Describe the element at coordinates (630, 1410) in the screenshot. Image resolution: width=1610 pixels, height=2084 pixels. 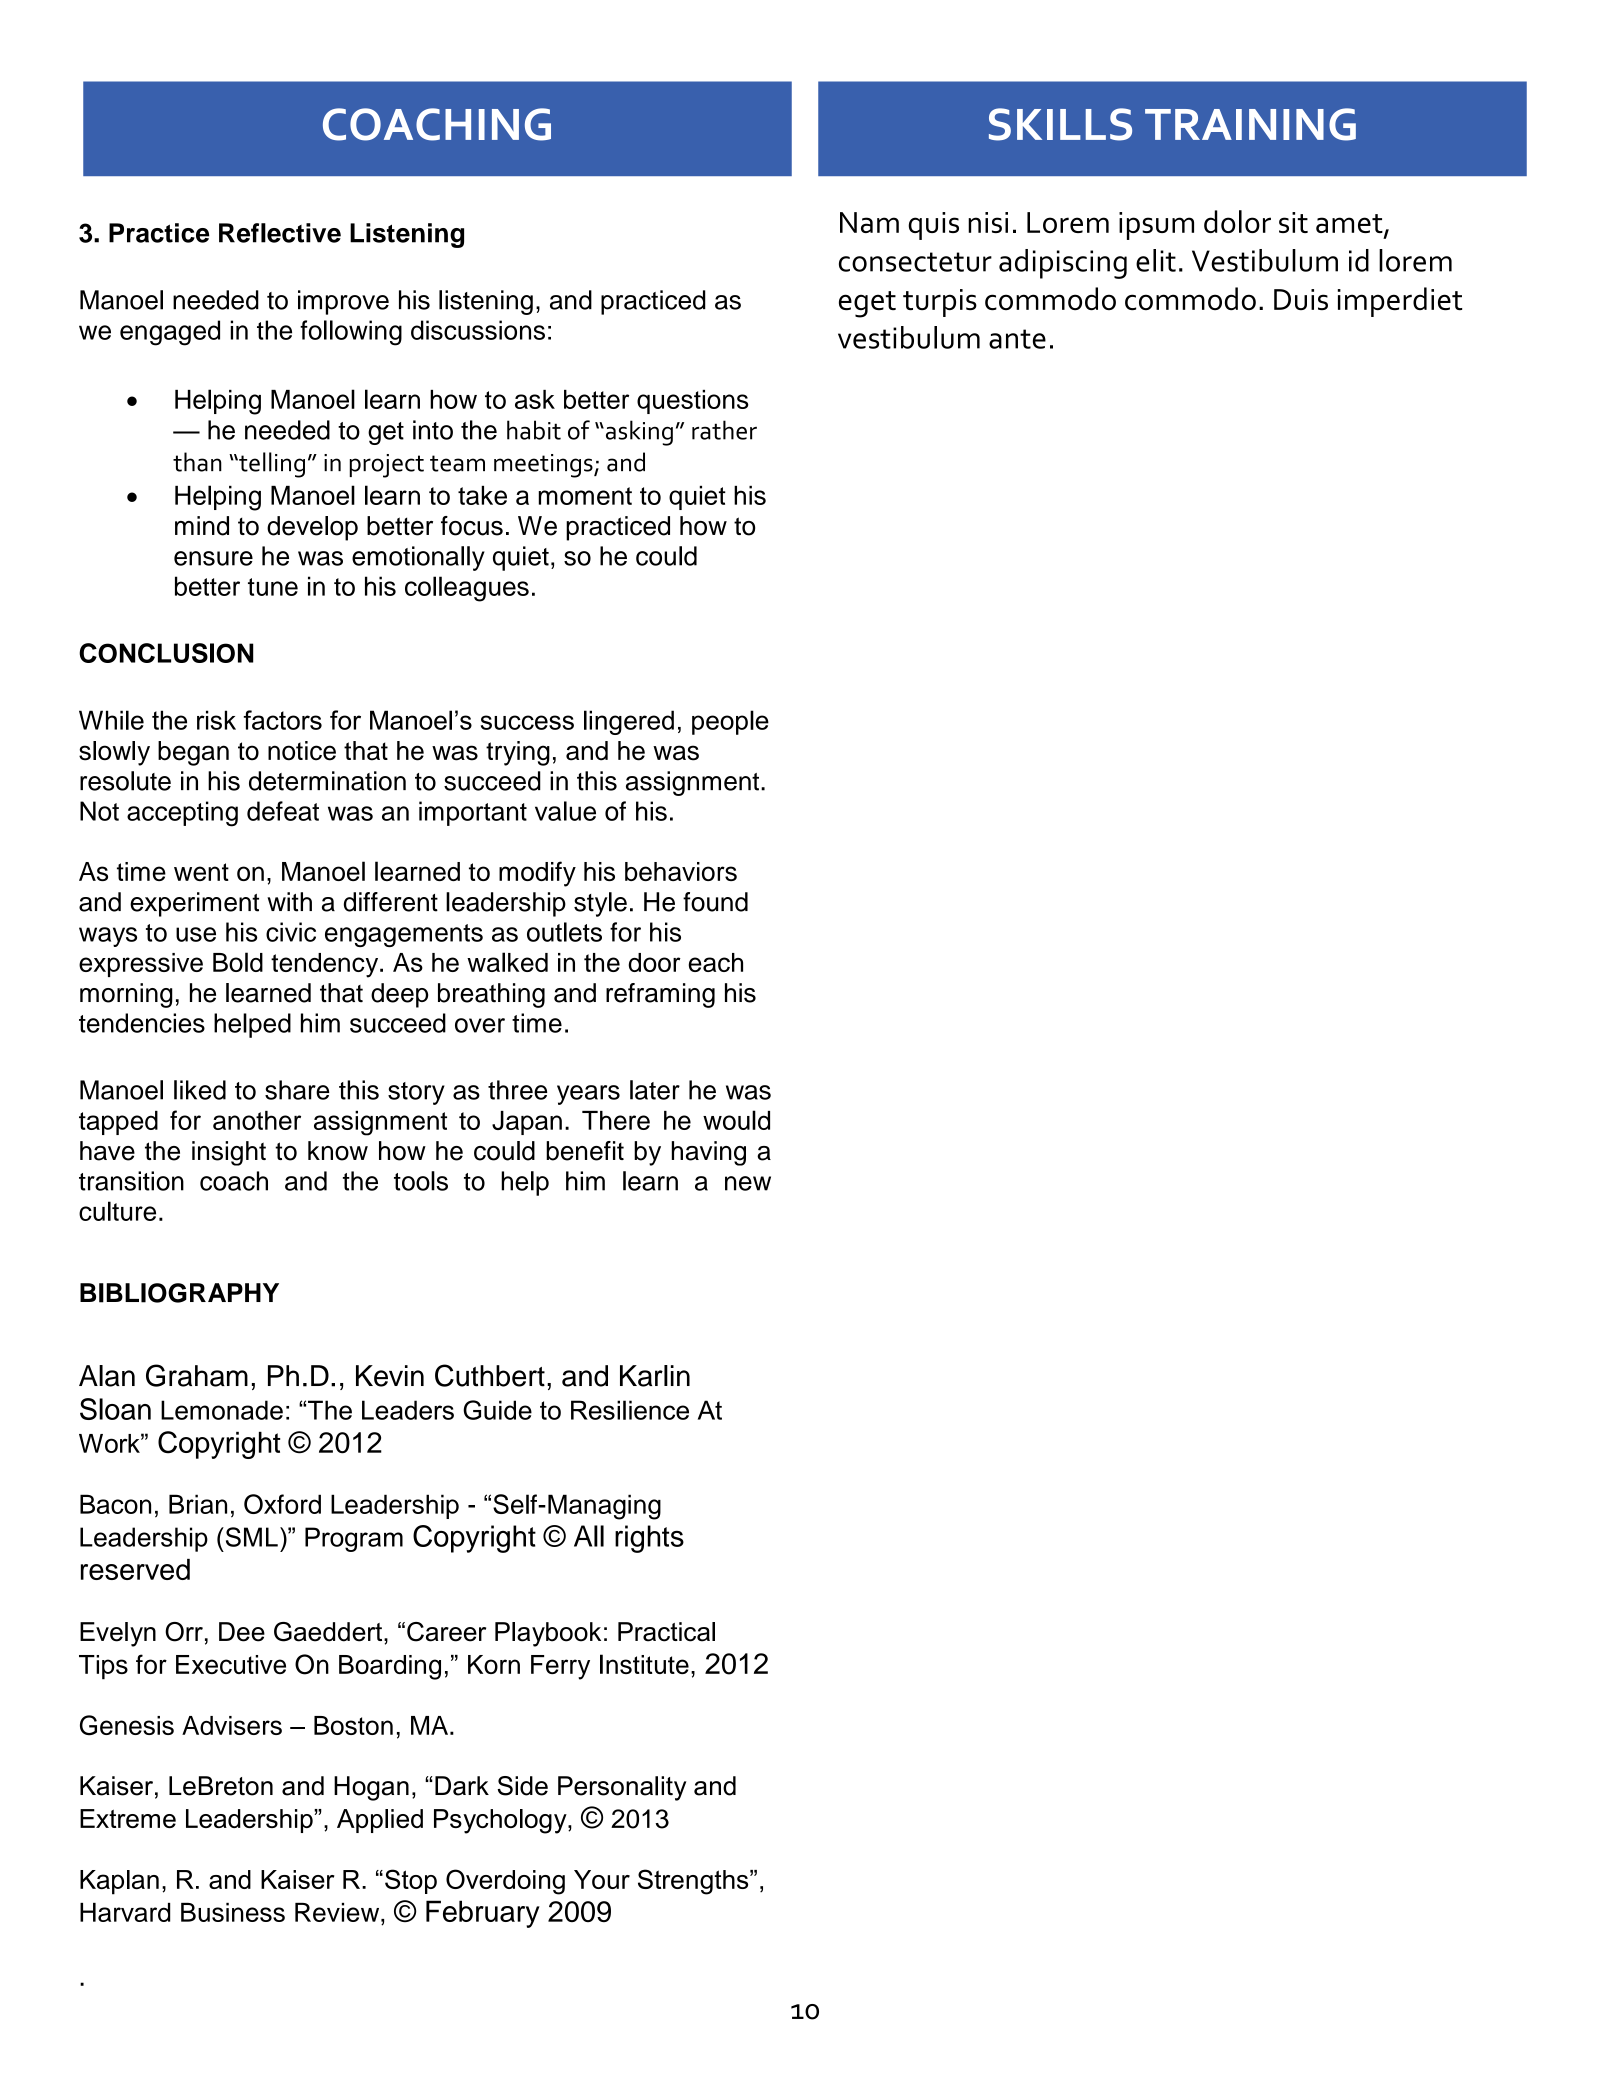
I see `Resilience` at that location.
